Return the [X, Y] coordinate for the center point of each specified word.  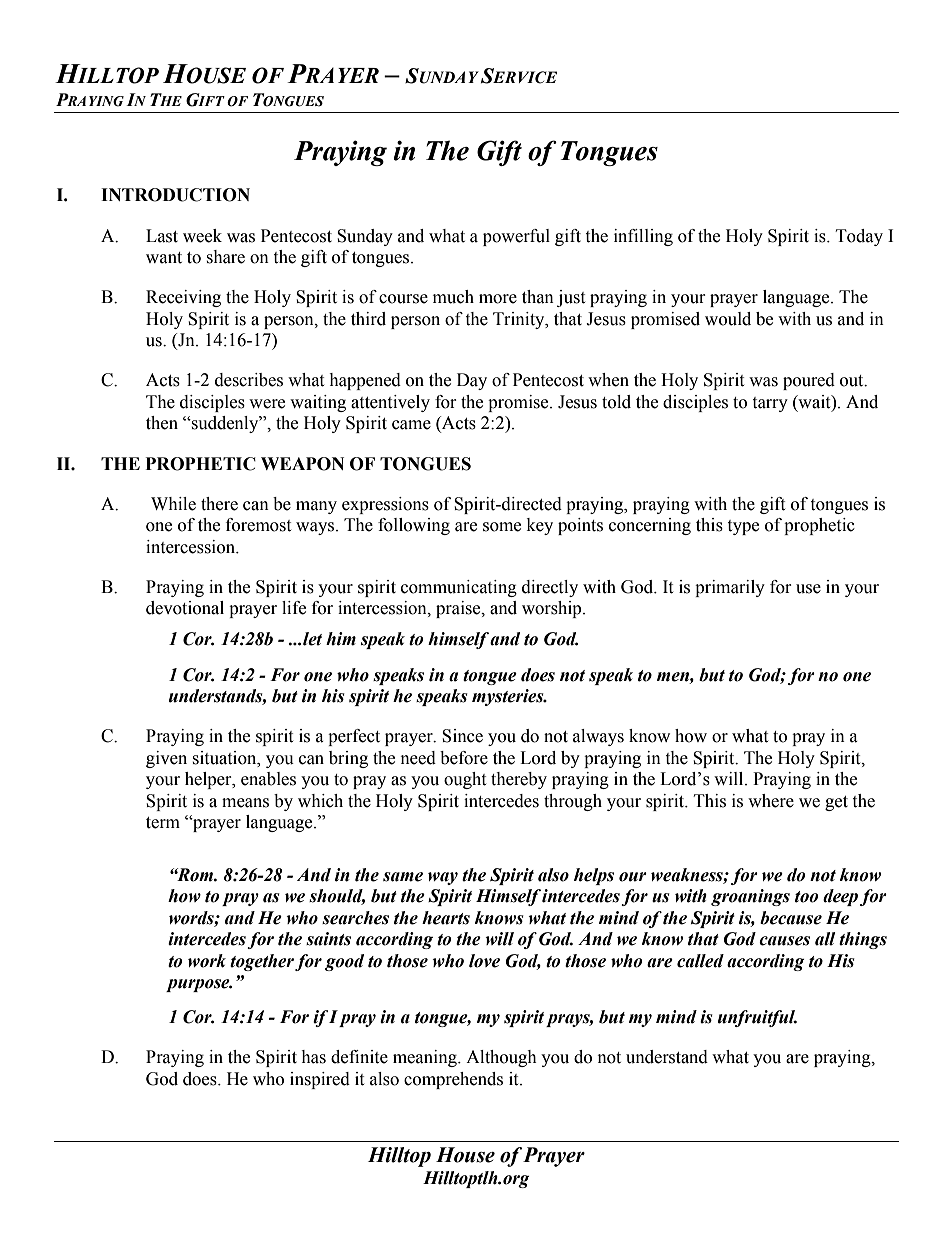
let [312, 639]
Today [859, 237]
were [267, 404]
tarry [770, 404]
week [202, 236]
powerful [516, 237]
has [313, 1057]
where [771, 801]
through [573, 802]
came [411, 425]
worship [553, 609]
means [245, 803]
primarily [730, 588]
